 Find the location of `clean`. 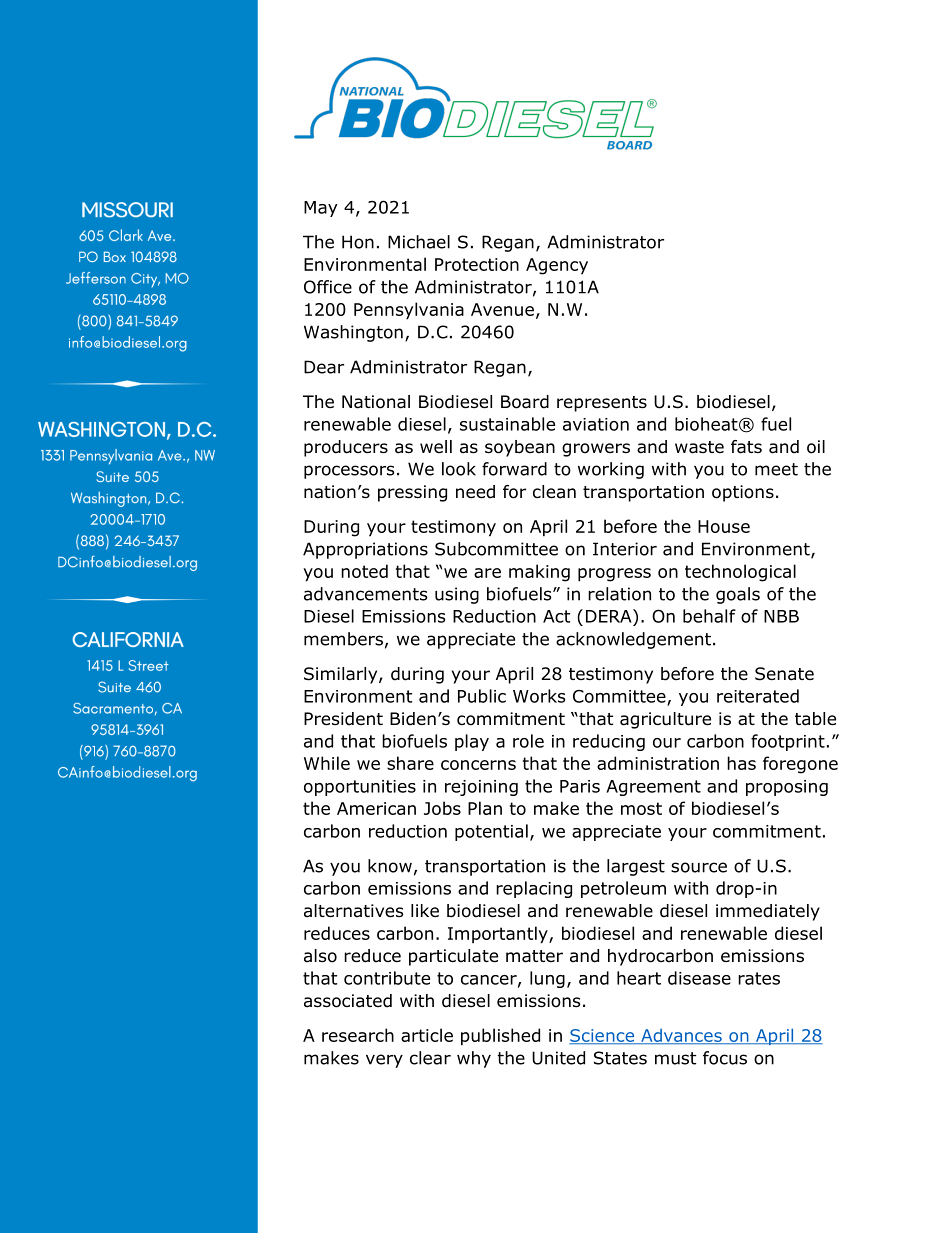

clean is located at coordinates (554, 492).
